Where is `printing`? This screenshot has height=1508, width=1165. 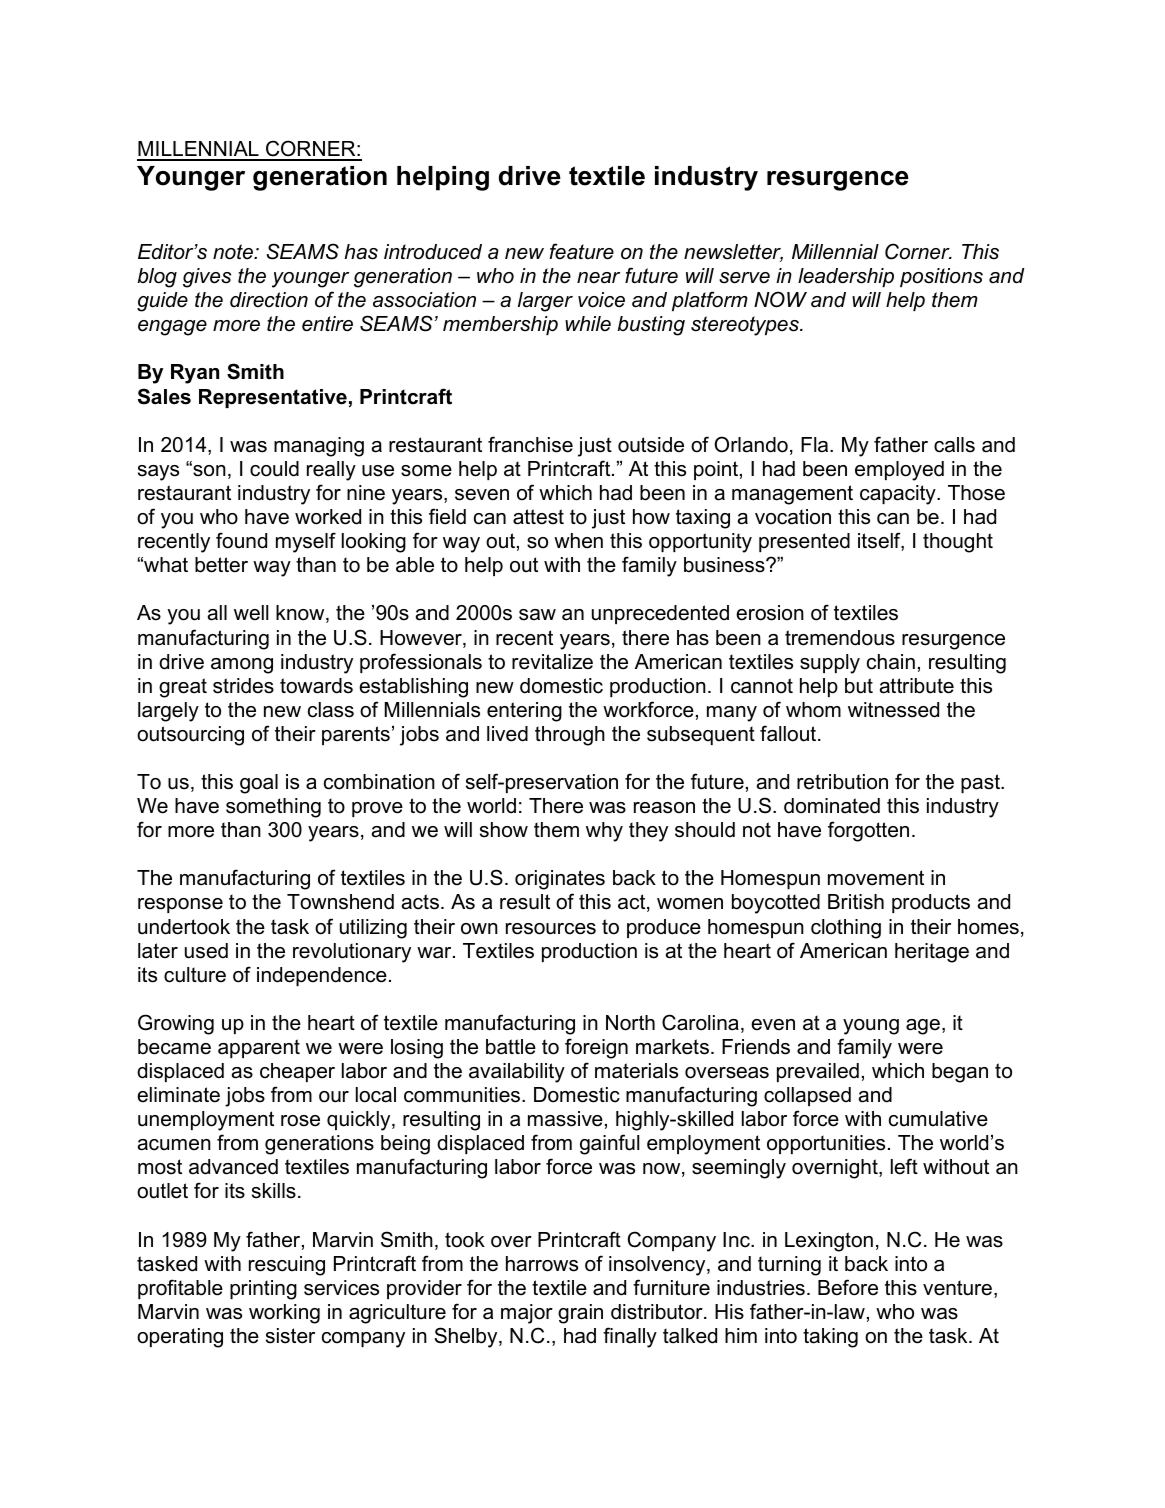
printing is located at coordinates (263, 1290).
